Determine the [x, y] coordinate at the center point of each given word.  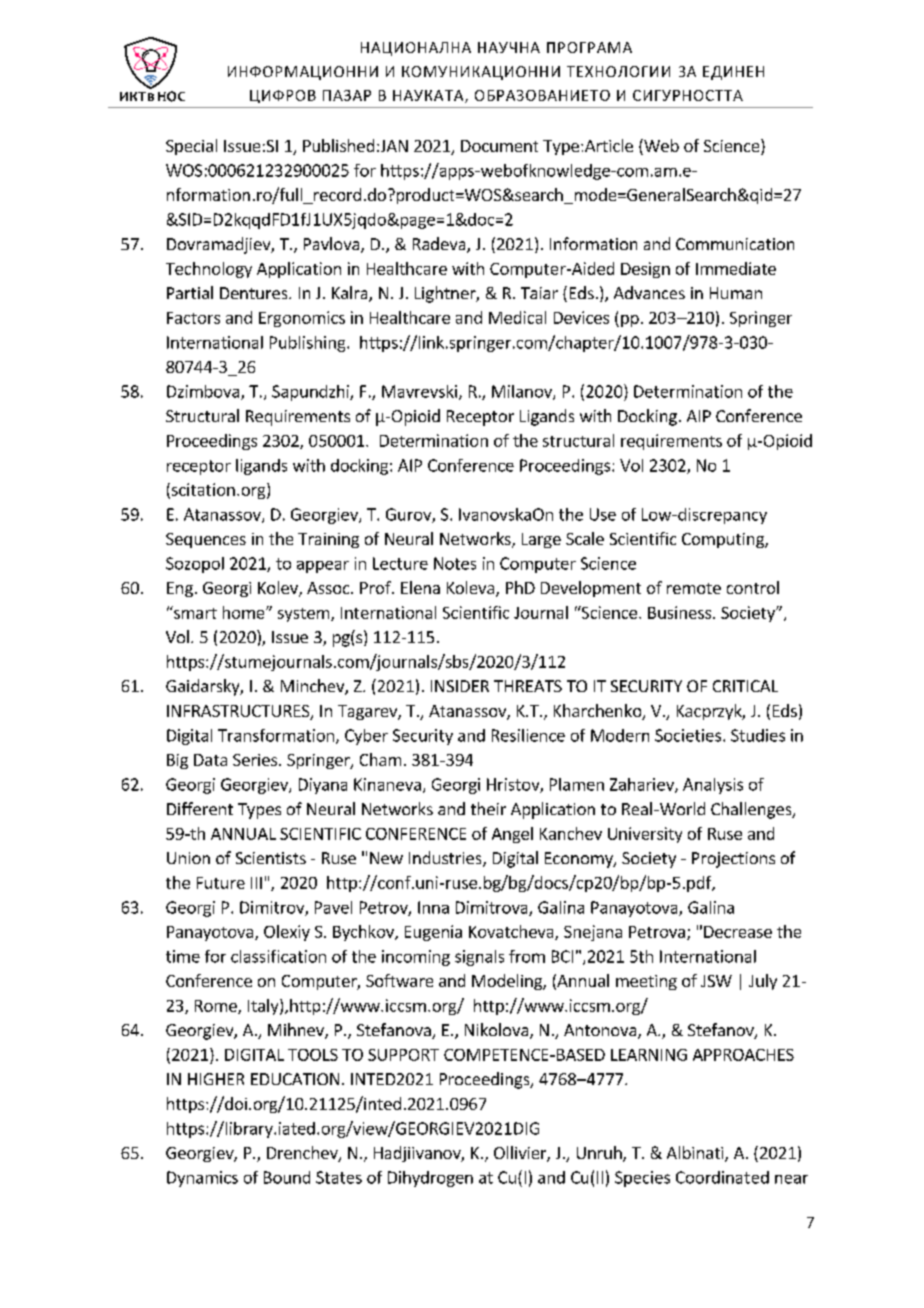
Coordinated [722, 1177]
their [488, 808]
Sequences [206, 540]
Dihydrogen [430, 1179]
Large [541, 540]
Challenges [752, 810]
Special [191, 147]
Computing [724, 540]
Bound [287, 1177]
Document [499, 146]
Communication [735, 244]
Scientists [271, 858]
